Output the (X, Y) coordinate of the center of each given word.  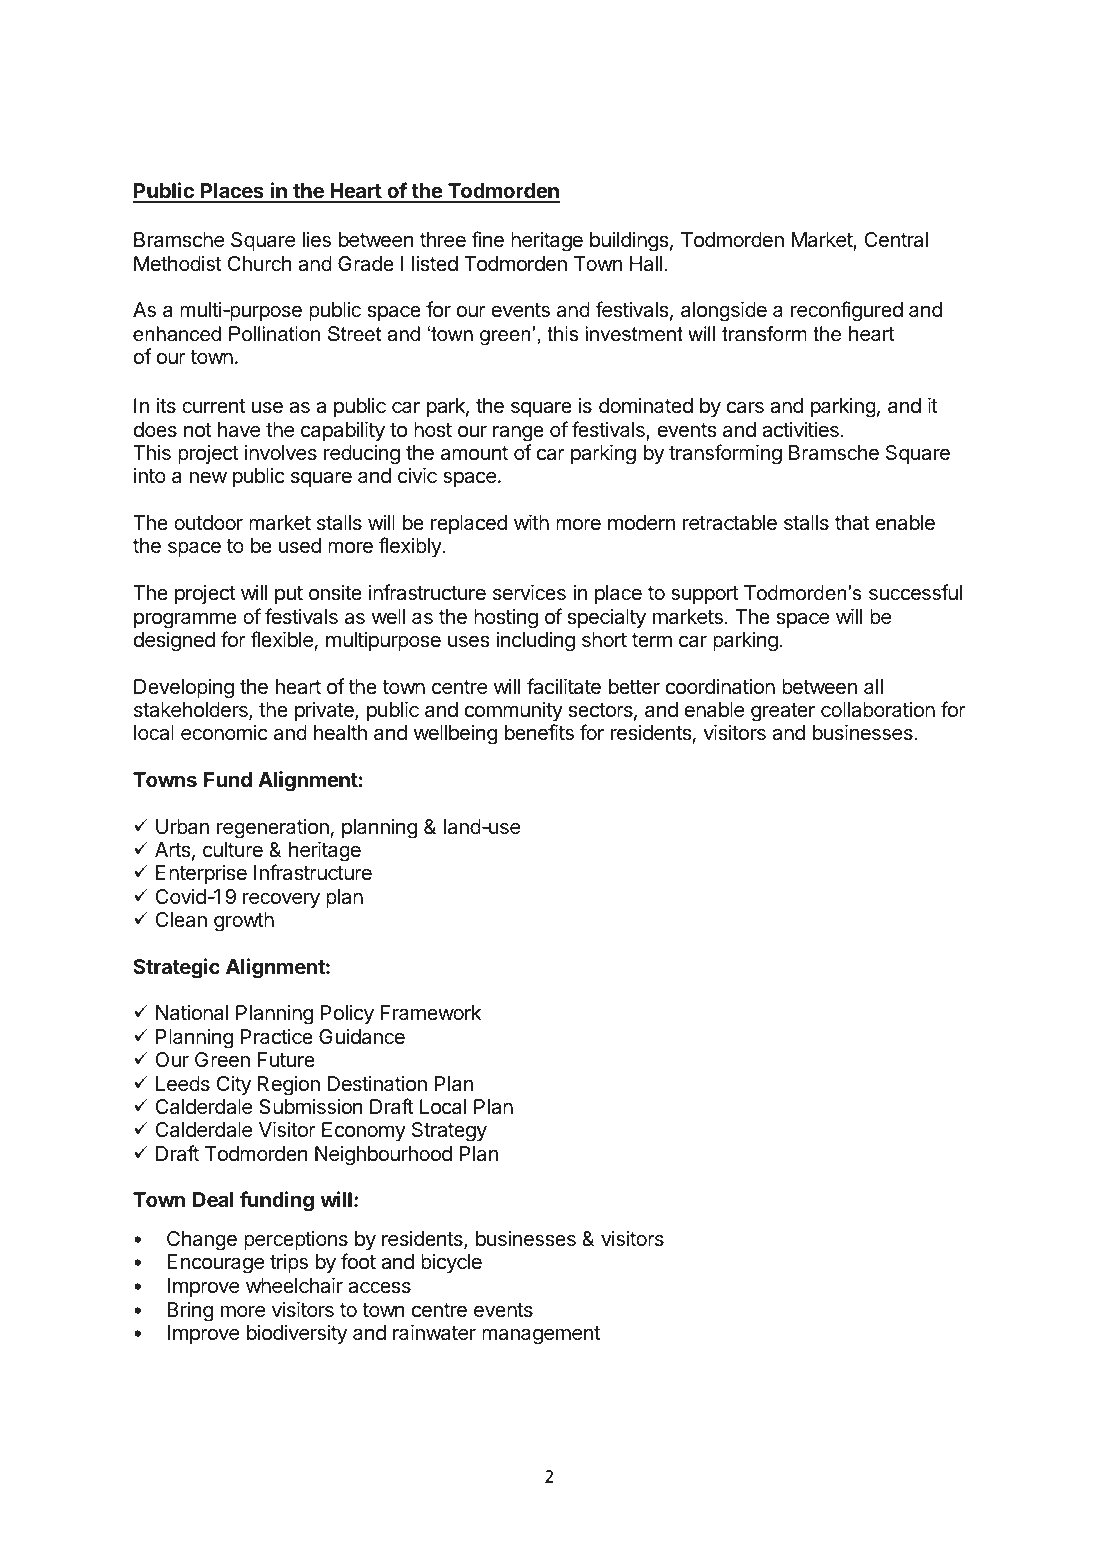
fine (487, 239)
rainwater (434, 1332)
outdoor (208, 522)
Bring (190, 1312)
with (531, 522)
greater (783, 712)
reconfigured (847, 311)
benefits (539, 732)
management (541, 1335)
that (852, 523)
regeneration (273, 829)
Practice (277, 1037)
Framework (431, 1013)
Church (260, 263)
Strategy (449, 1132)
